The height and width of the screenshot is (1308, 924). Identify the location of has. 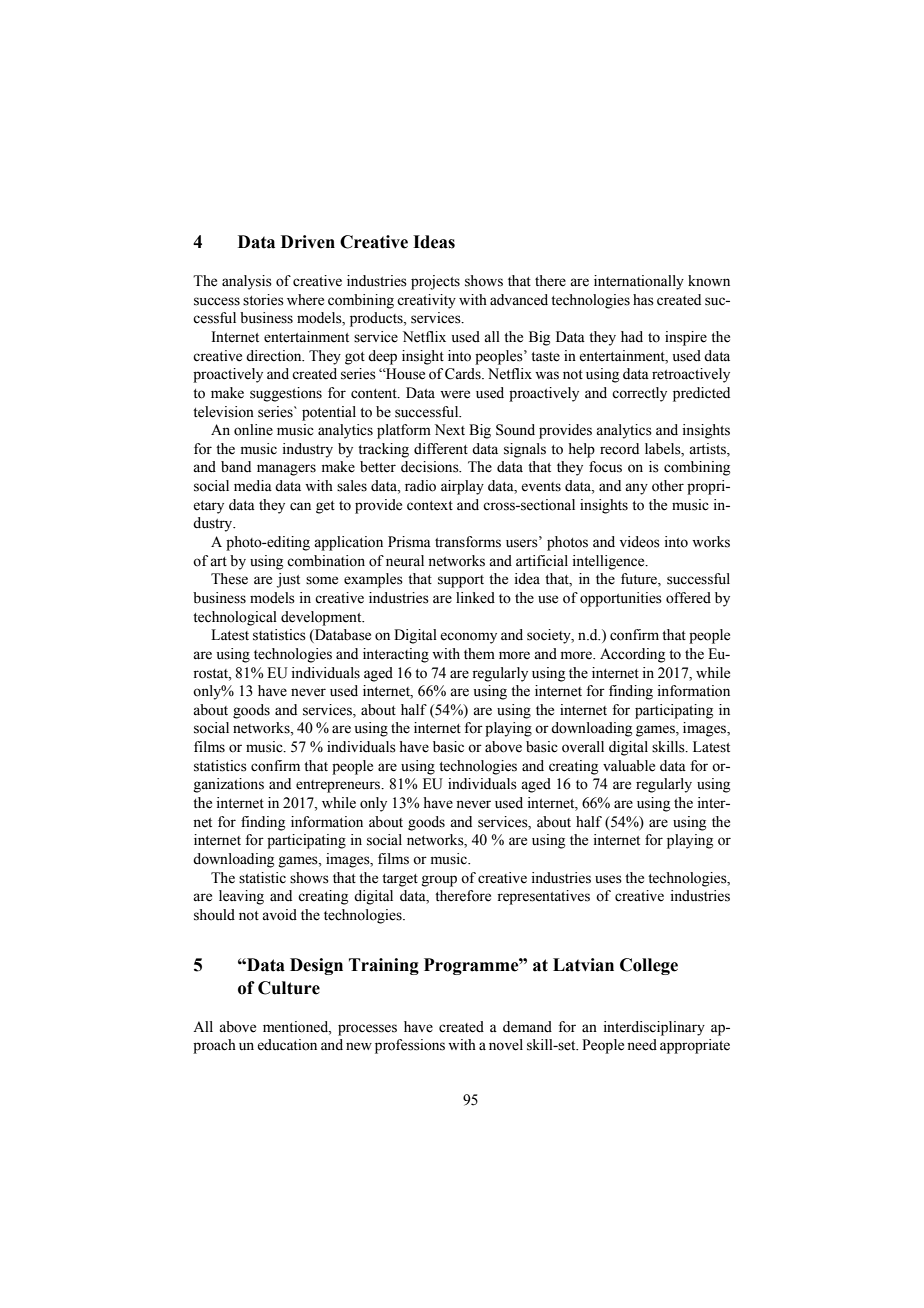
(643, 300).
